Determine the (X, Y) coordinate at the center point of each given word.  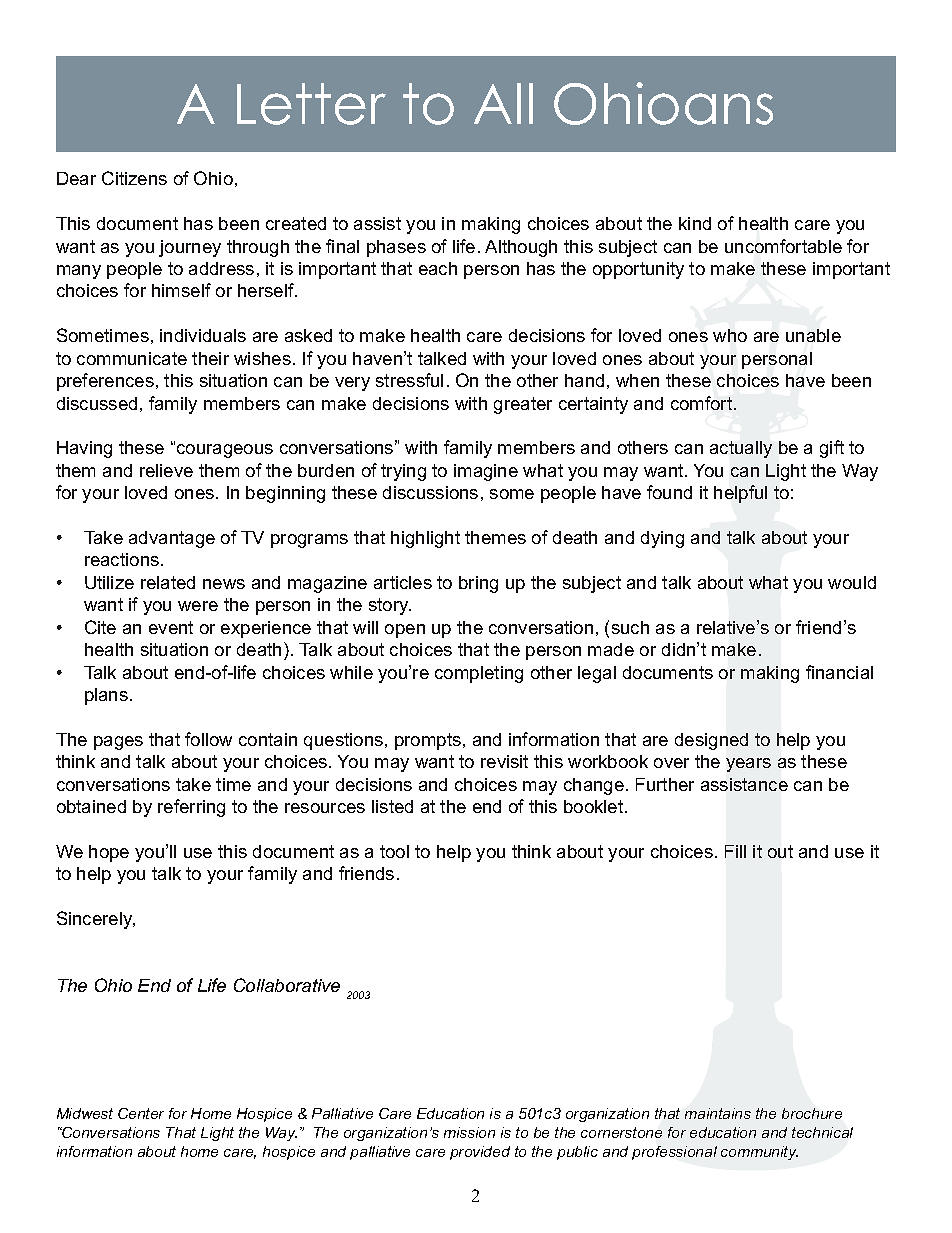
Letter (311, 104)
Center (141, 1113)
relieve (166, 470)
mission (469, 1132)
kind (695, 223)
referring (191, 808)
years (748, 765)
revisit (504, 761)
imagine (486, 472)
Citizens (134, 178)
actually (741, 449)
